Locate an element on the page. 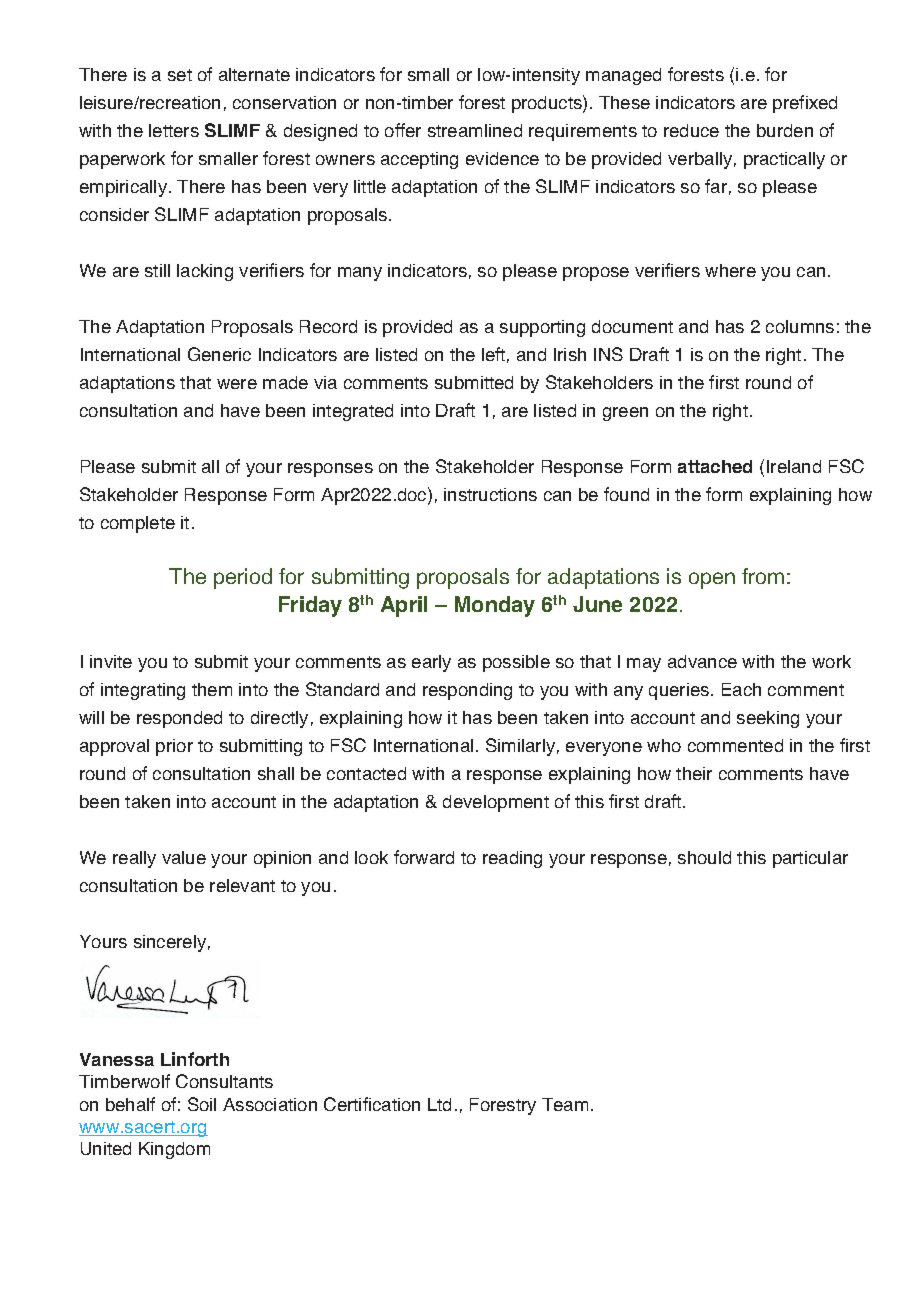 This image has height=1308, width=924. Soil is located at coordinates (202, 1104).
